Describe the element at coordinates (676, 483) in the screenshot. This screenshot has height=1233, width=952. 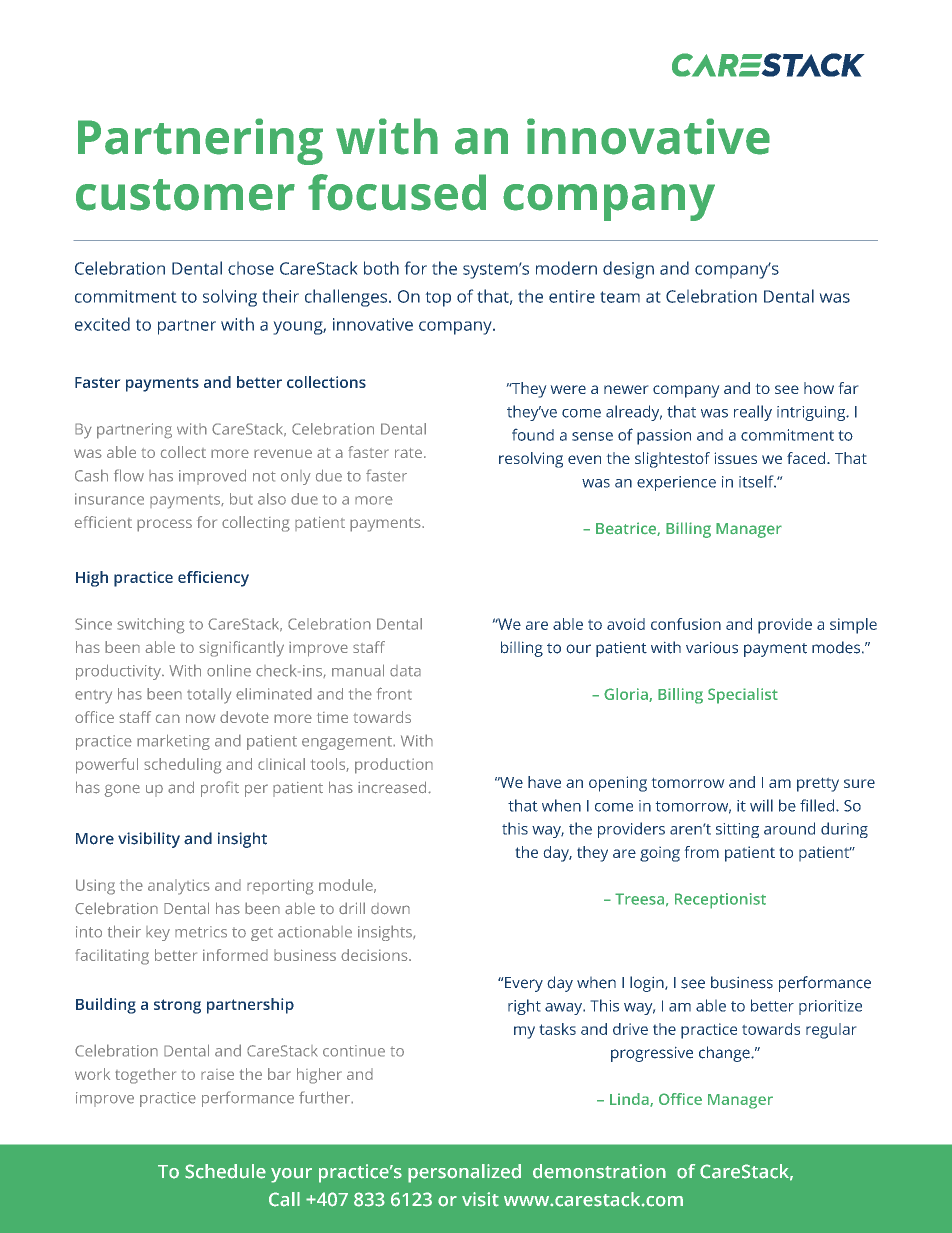
I see `experience` at that location.
